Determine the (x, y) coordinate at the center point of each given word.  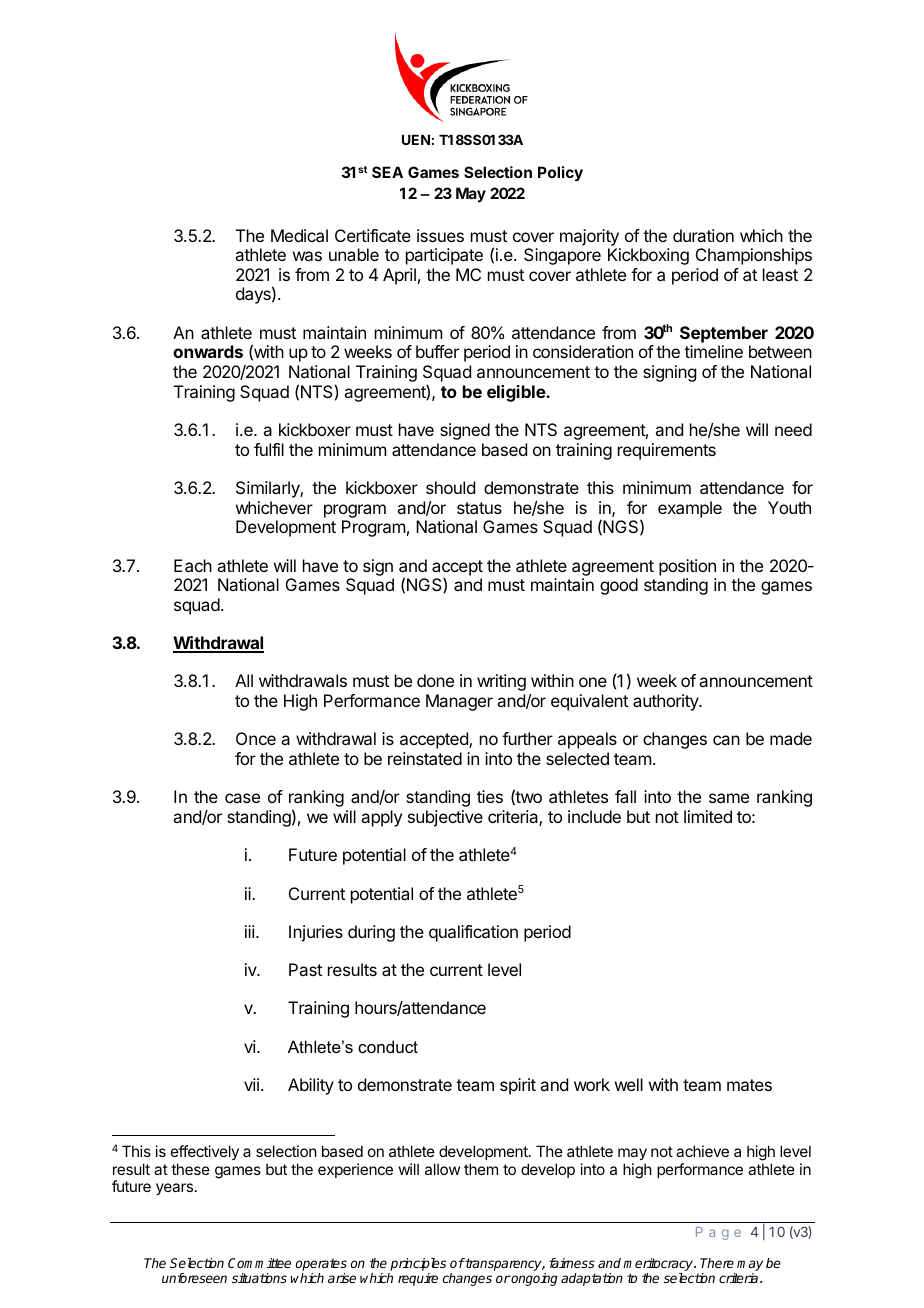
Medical (299, 235)
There (717, 1263)
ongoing (534, 1279)
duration (703, 235)
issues (440, 235)
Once (256, 738)
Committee (259, 1263)
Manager (459, 702)
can (726, 740)
